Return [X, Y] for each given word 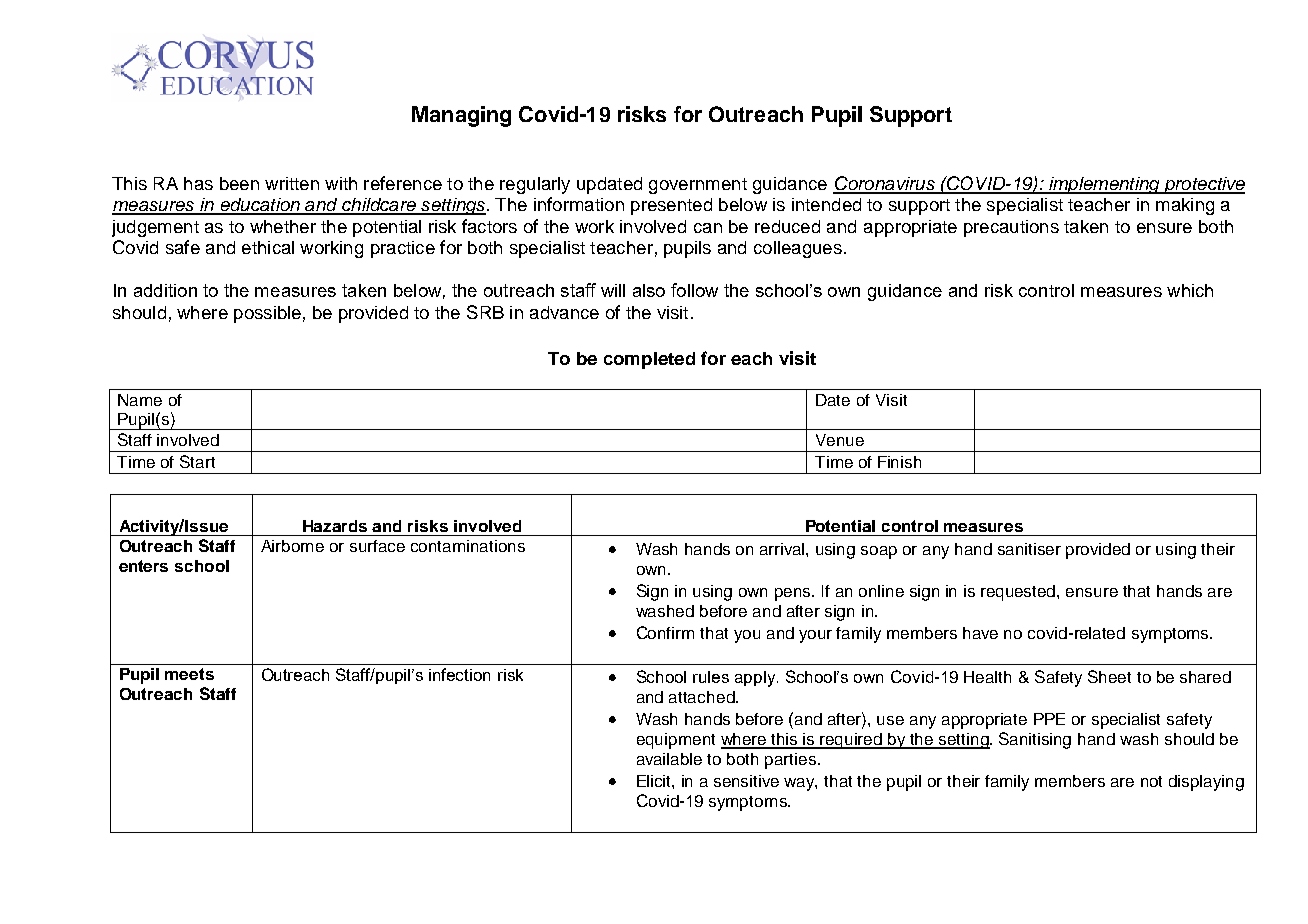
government [698, 186]
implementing [1104, 185]
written [292, 183]
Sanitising [1035, 740]
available [669, 759]
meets [189, 674]
